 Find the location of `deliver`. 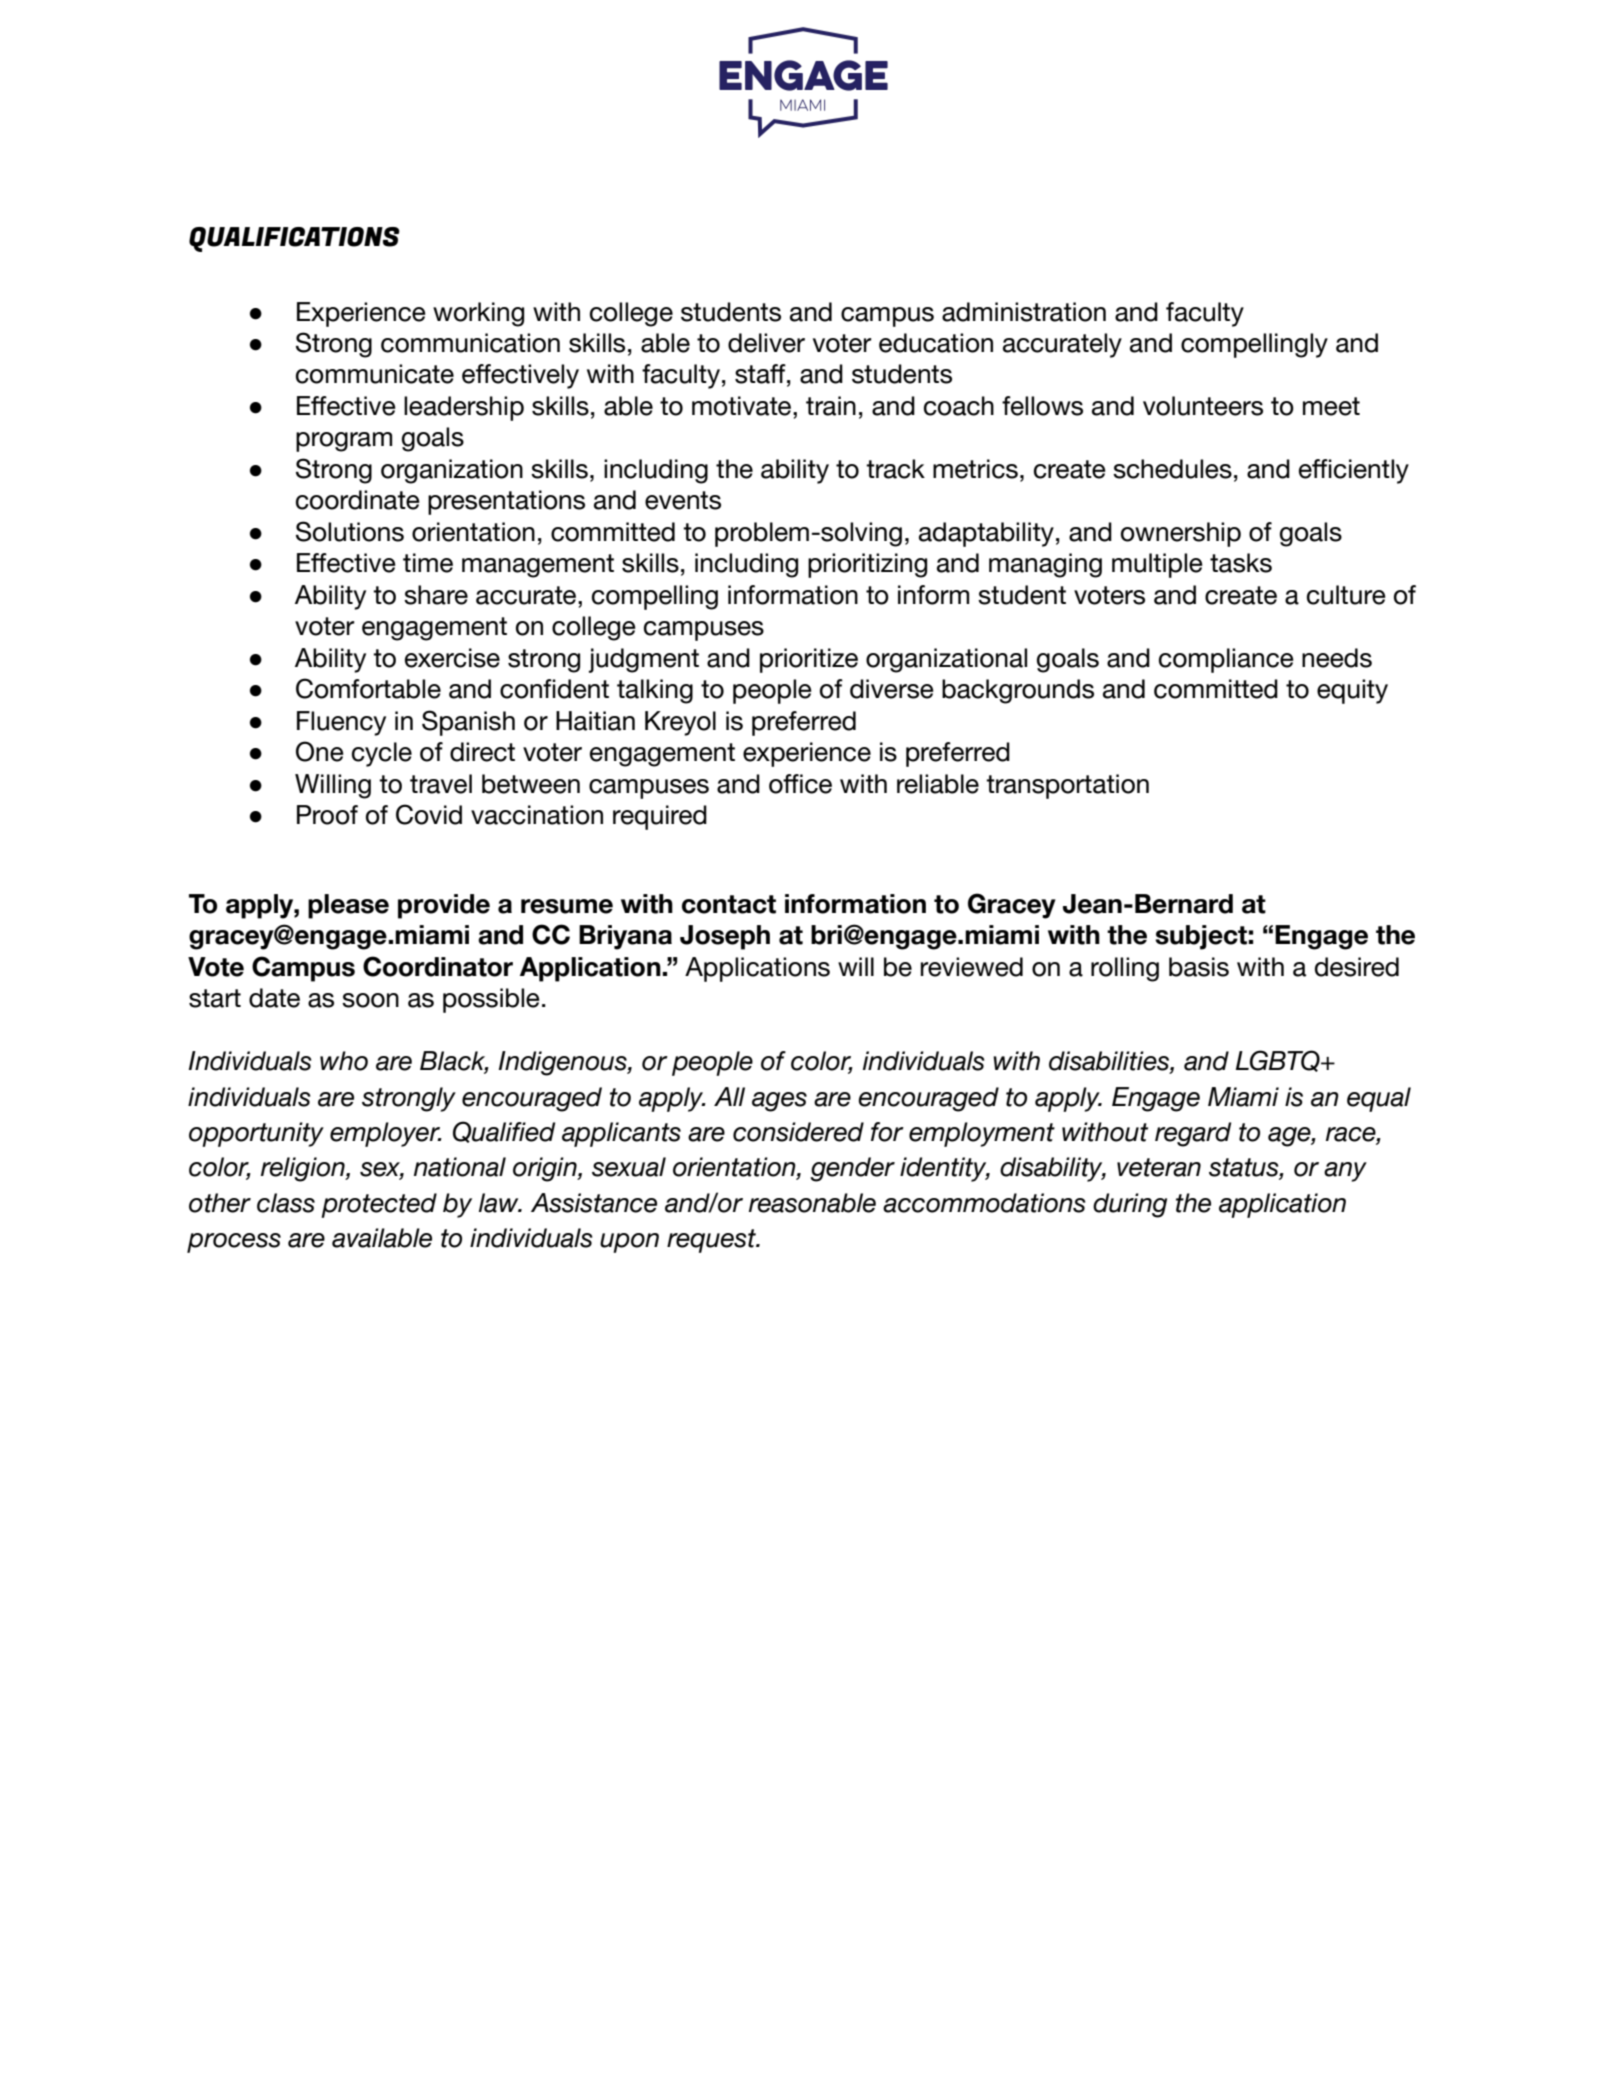

deliver is located at coordinates (766, 343).
